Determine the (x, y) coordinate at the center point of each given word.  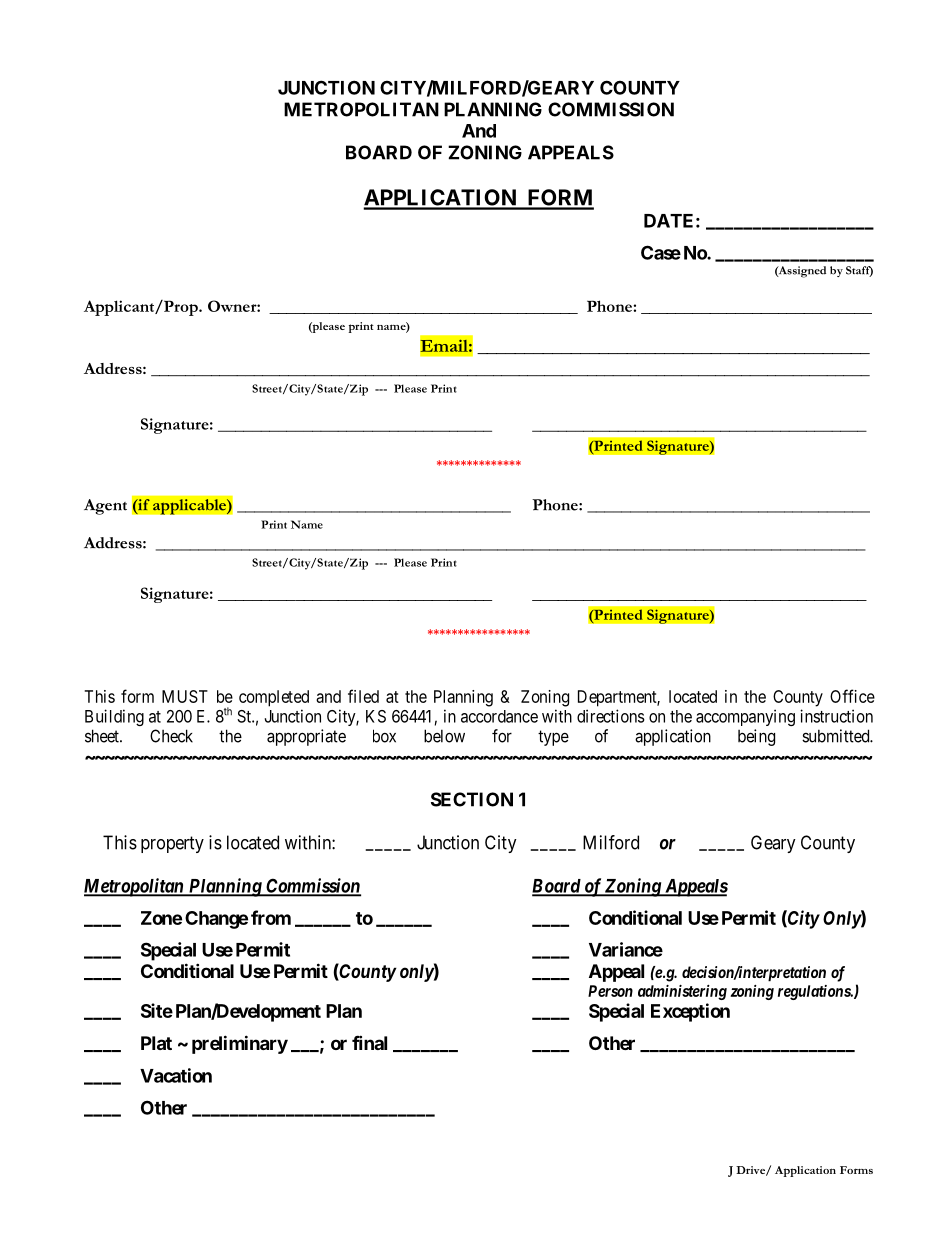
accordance (499, 716)
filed (363, 696)
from (271, 917)
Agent (105, 507)
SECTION (472, 799)
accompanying (745, 717)
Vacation (176, 1075)
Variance (626, 949)
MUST (185, 696)
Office (852, 696)
